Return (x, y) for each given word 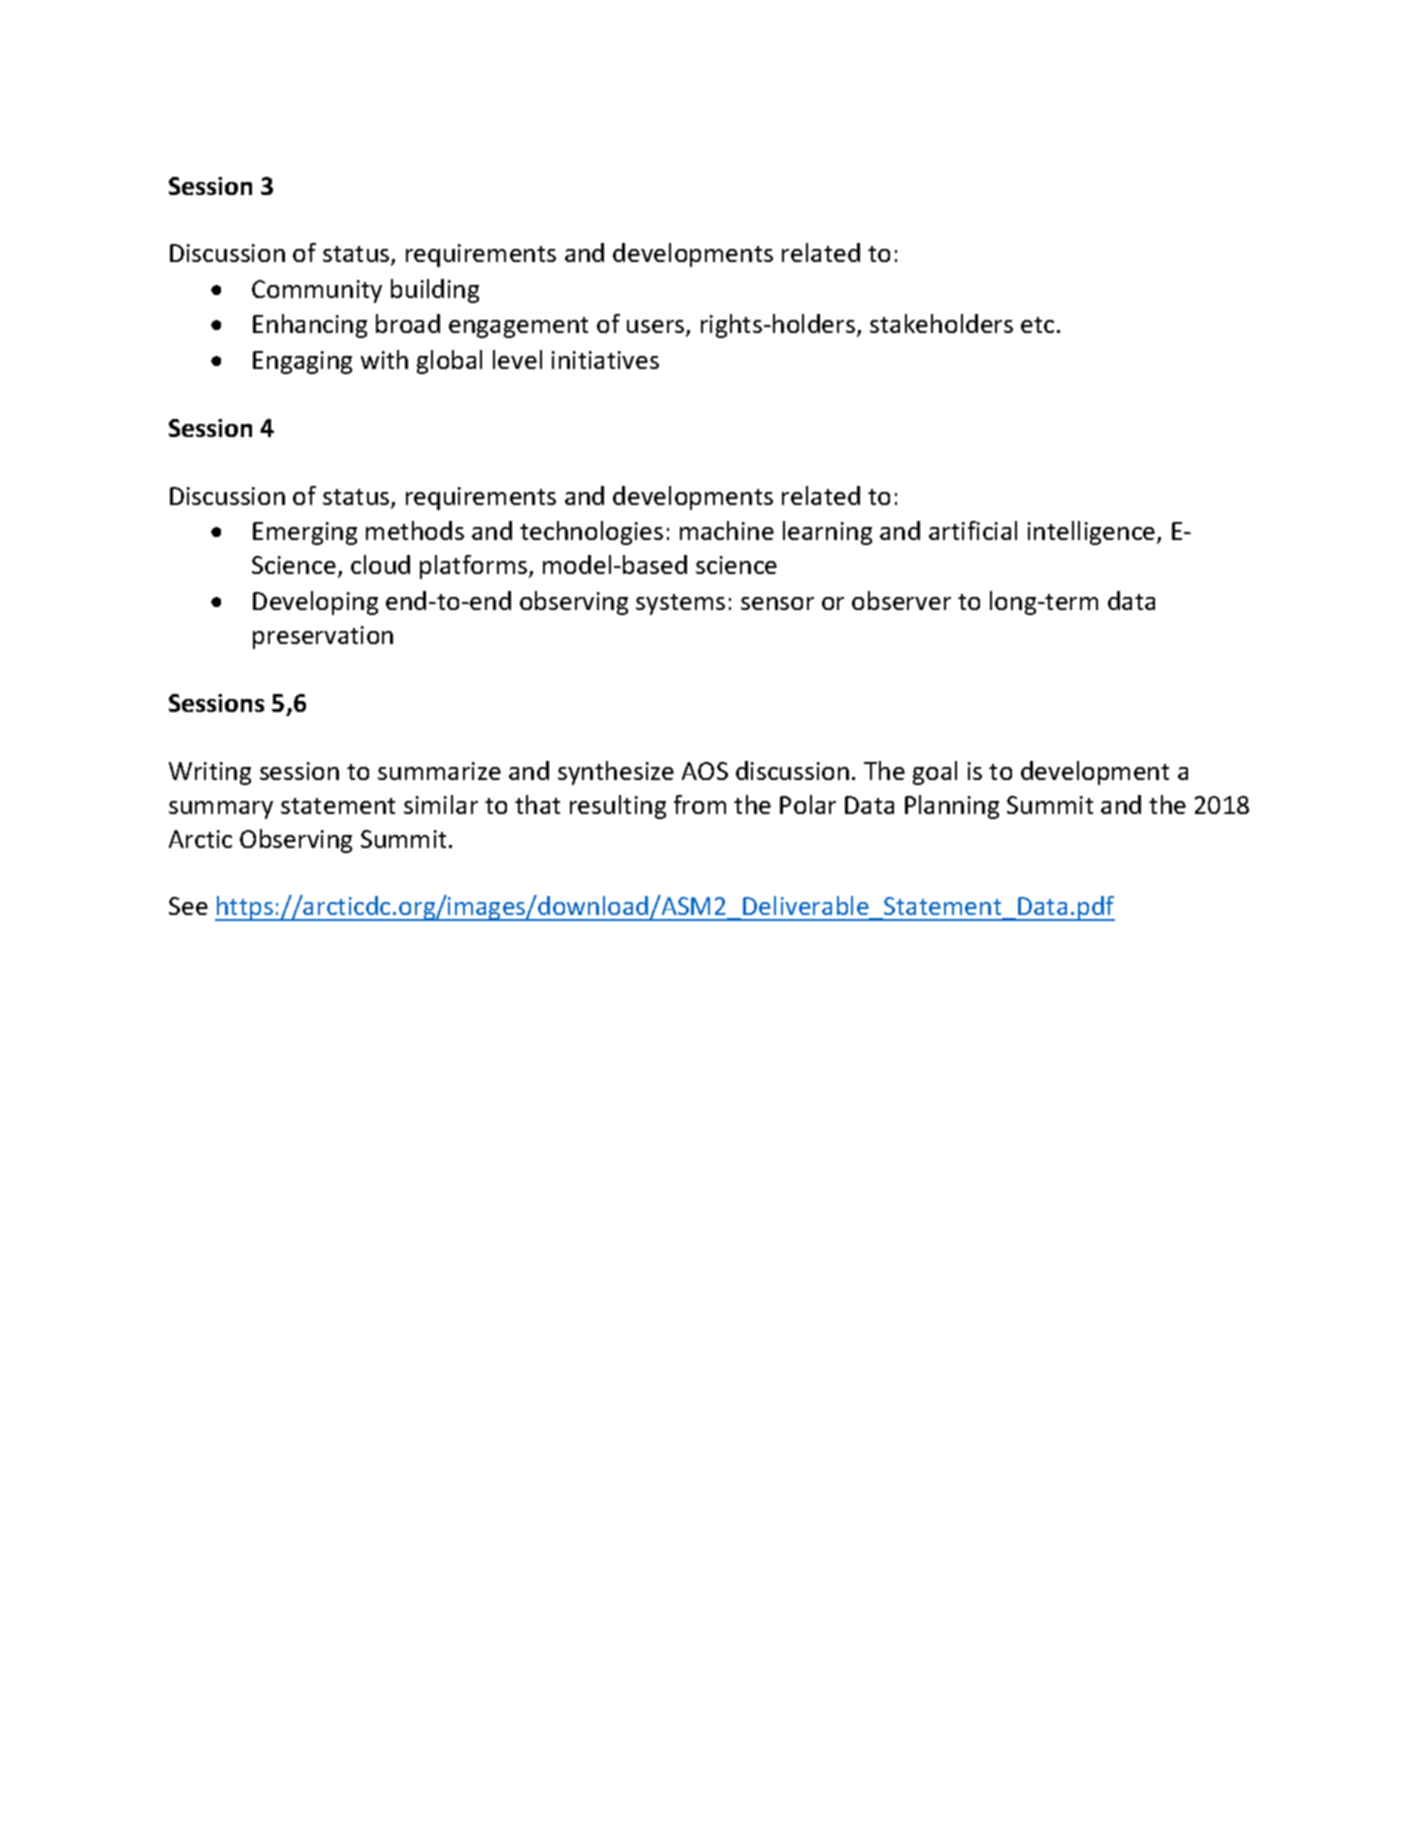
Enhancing (310, 326)
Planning (952, 807)
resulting (618, 807)
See (188, 906)
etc (1037, 325)
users (657, 328)
